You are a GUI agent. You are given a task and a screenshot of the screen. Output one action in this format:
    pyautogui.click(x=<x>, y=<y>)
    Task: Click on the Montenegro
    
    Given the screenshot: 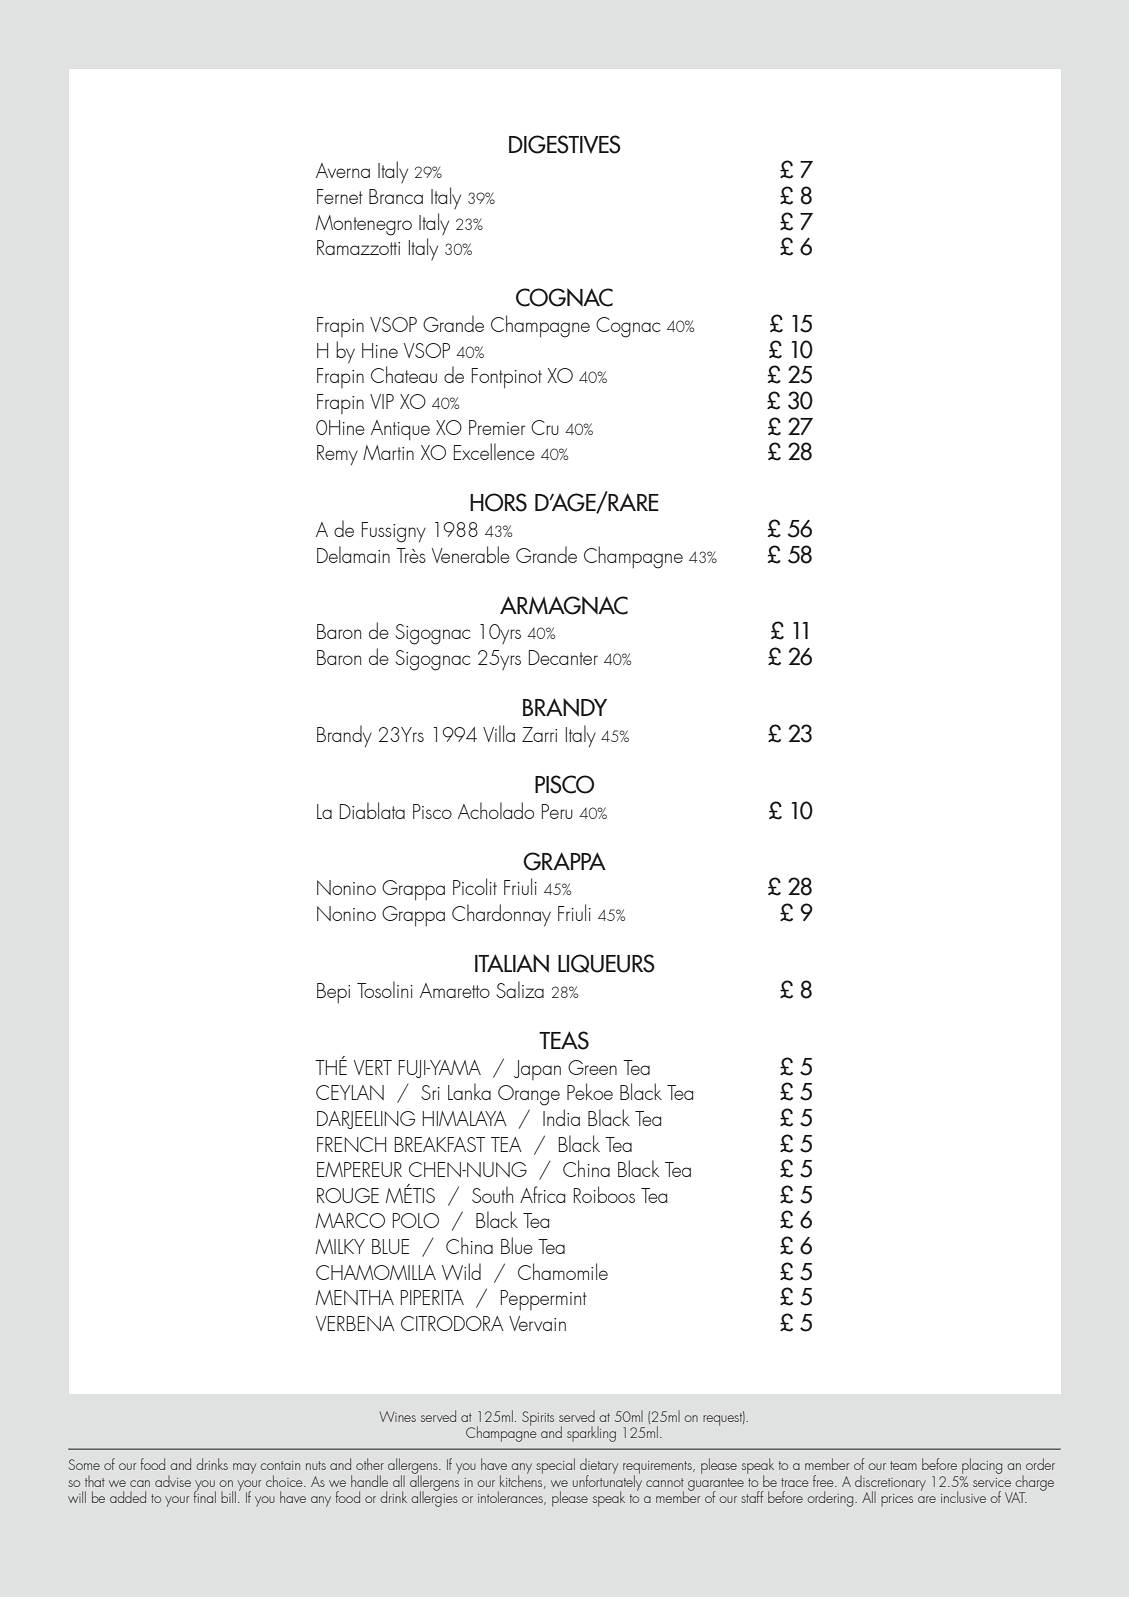 What is the action you would take?
    pyautogui.click(x=364, y=225)
